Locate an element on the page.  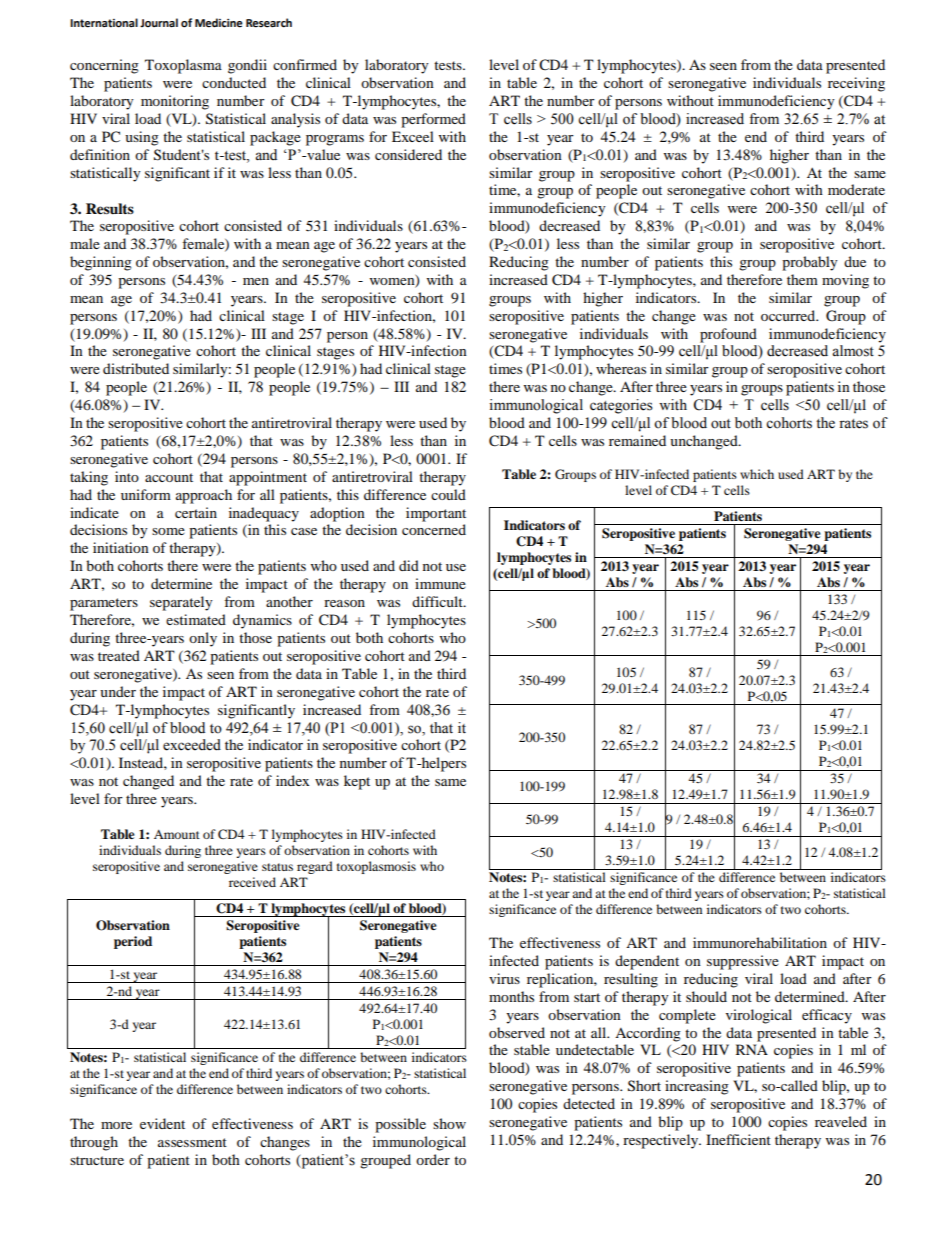
suppressive is located at coordinates (743, 962).
